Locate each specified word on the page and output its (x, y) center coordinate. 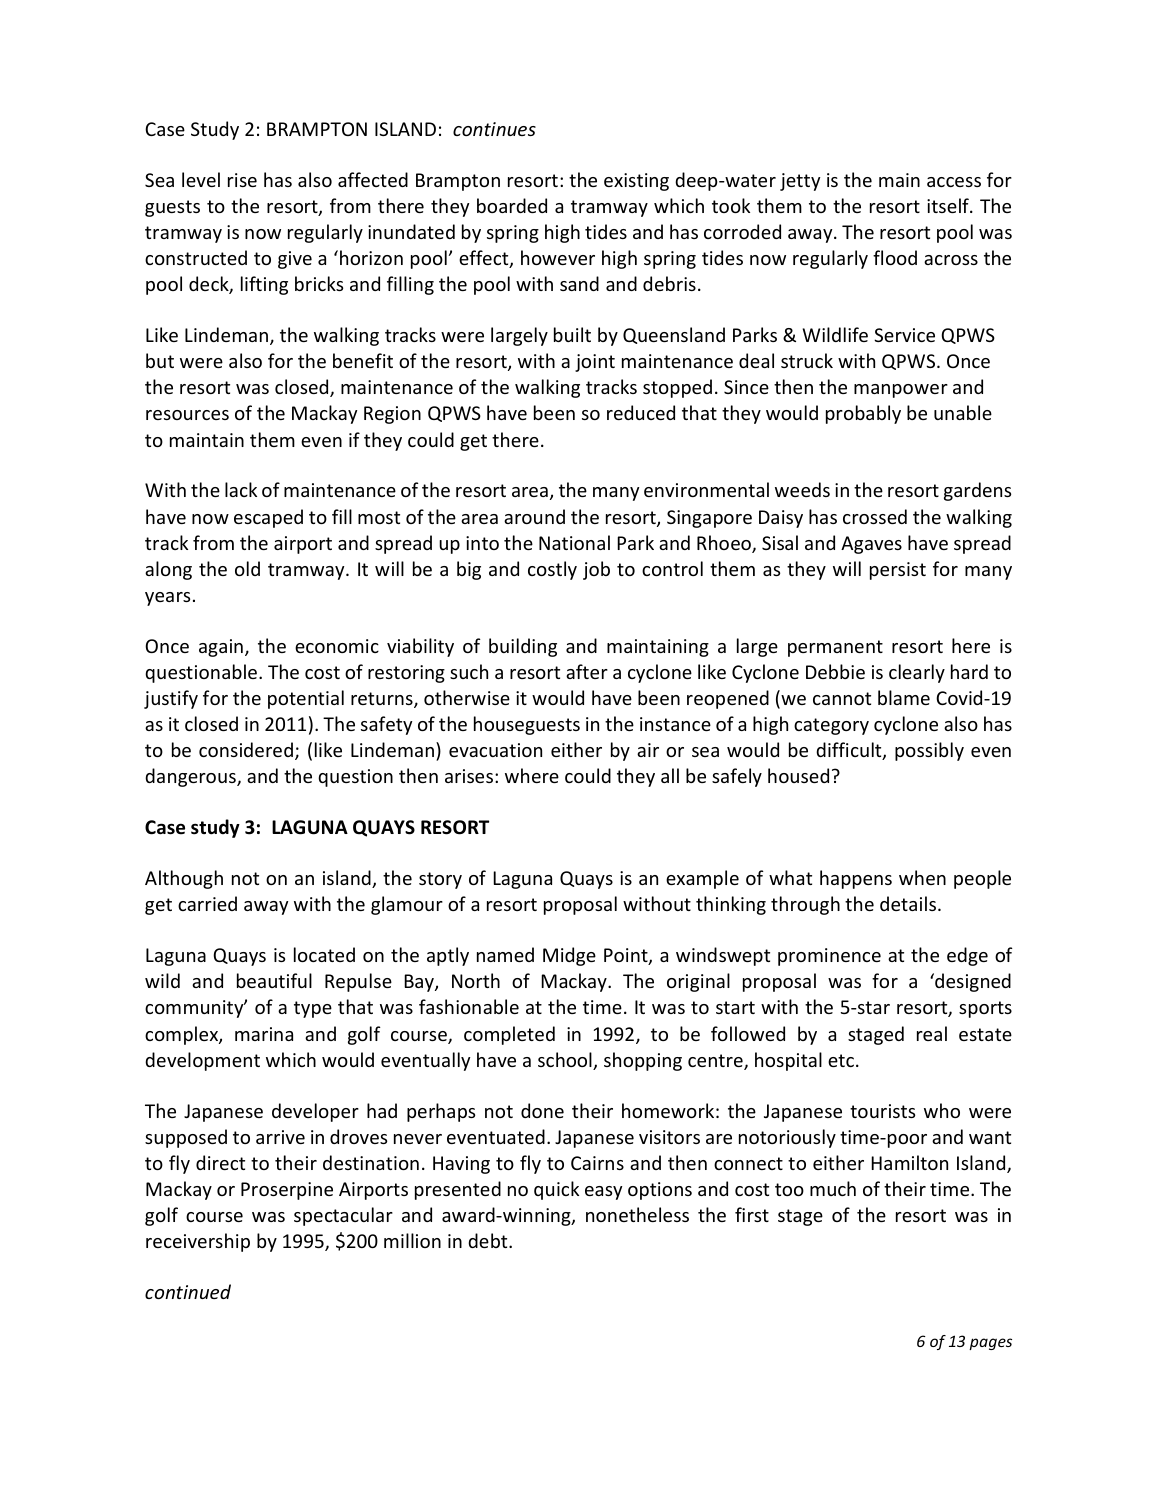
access (954, 182)
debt (489, 1240)
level (201, 179)
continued (188, 1291)
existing (636, 182)
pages (990, 1344)
